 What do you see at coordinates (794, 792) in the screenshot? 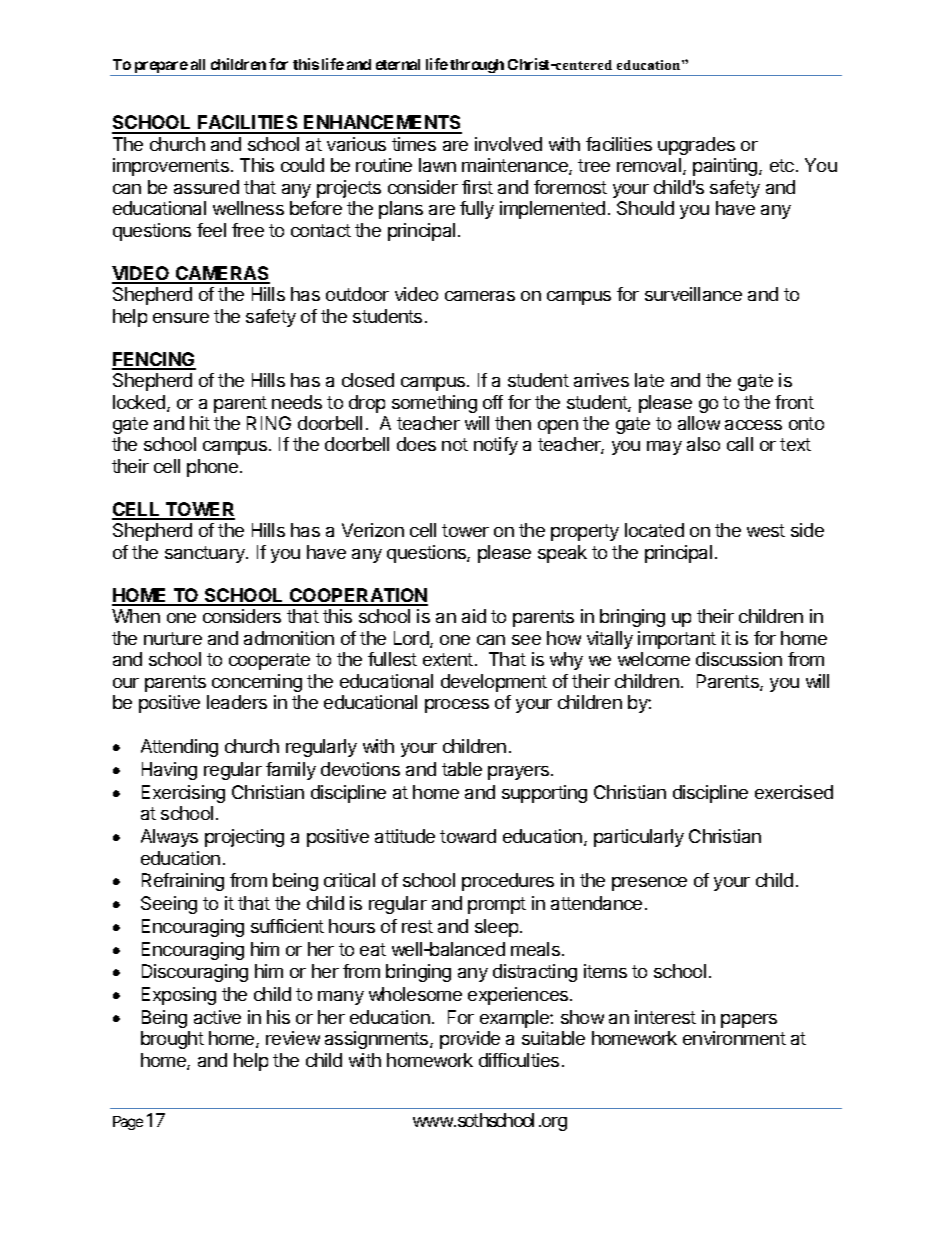
I see `exercised` at bounding box center [794, 792].
